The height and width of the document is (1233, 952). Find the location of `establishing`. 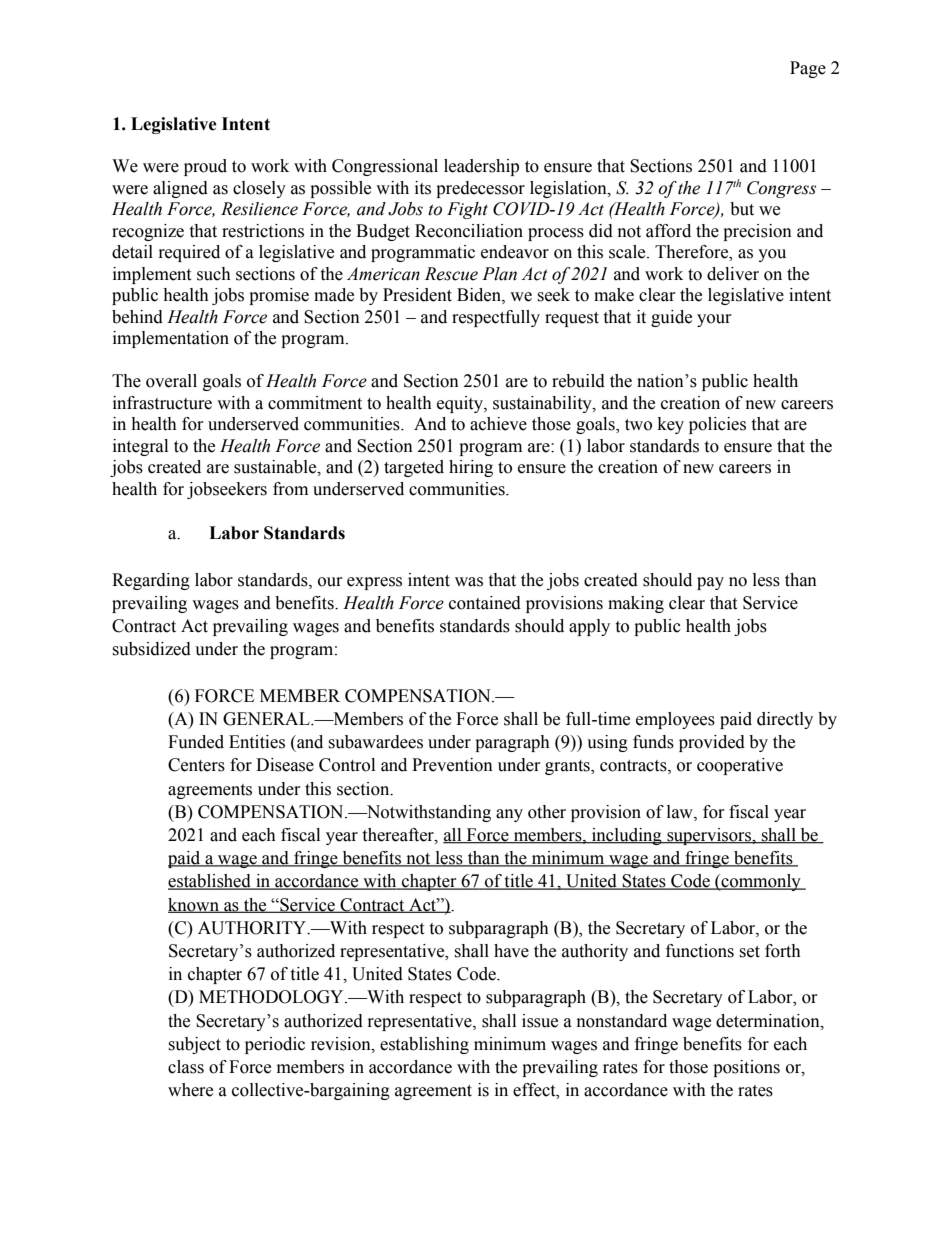

establishing is located at coordinates (424, 1045).
